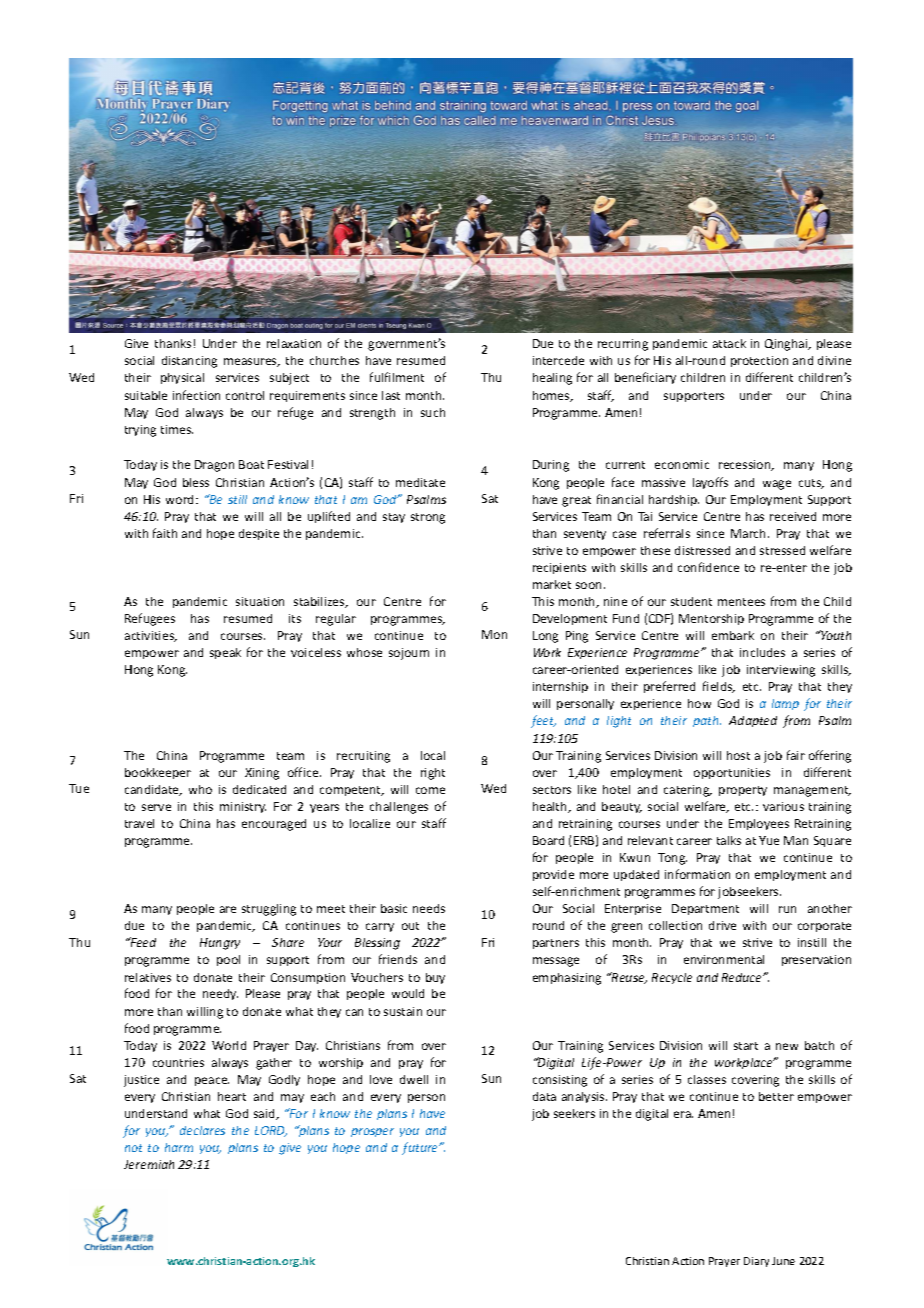 Image resolution: width=924 pixels, height=1308 pixels. Describe the element at coordinates (756, 1262) in the screenshot. I see `Diary` at that location.
